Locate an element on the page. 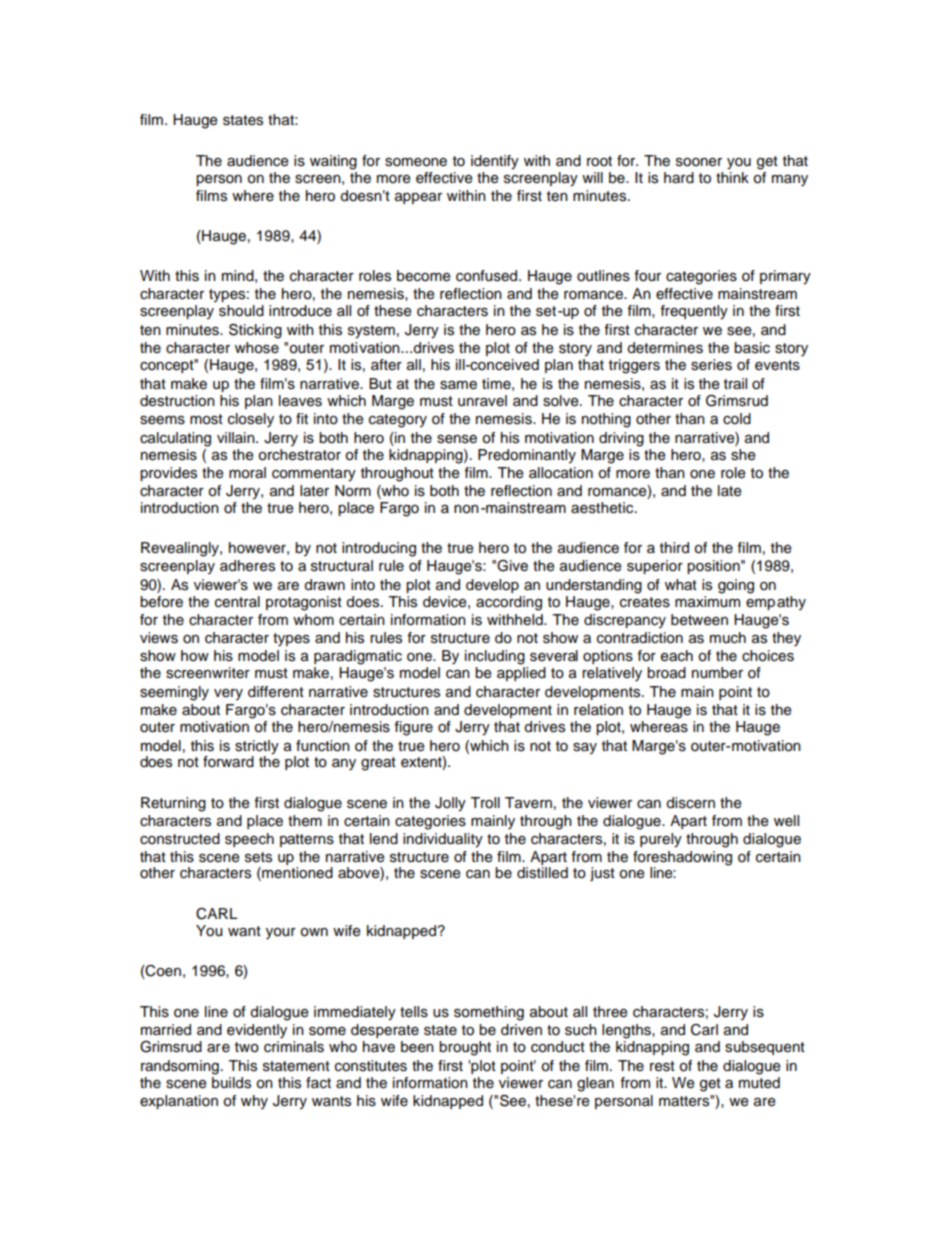  much is located at coordinates (728, 638).
